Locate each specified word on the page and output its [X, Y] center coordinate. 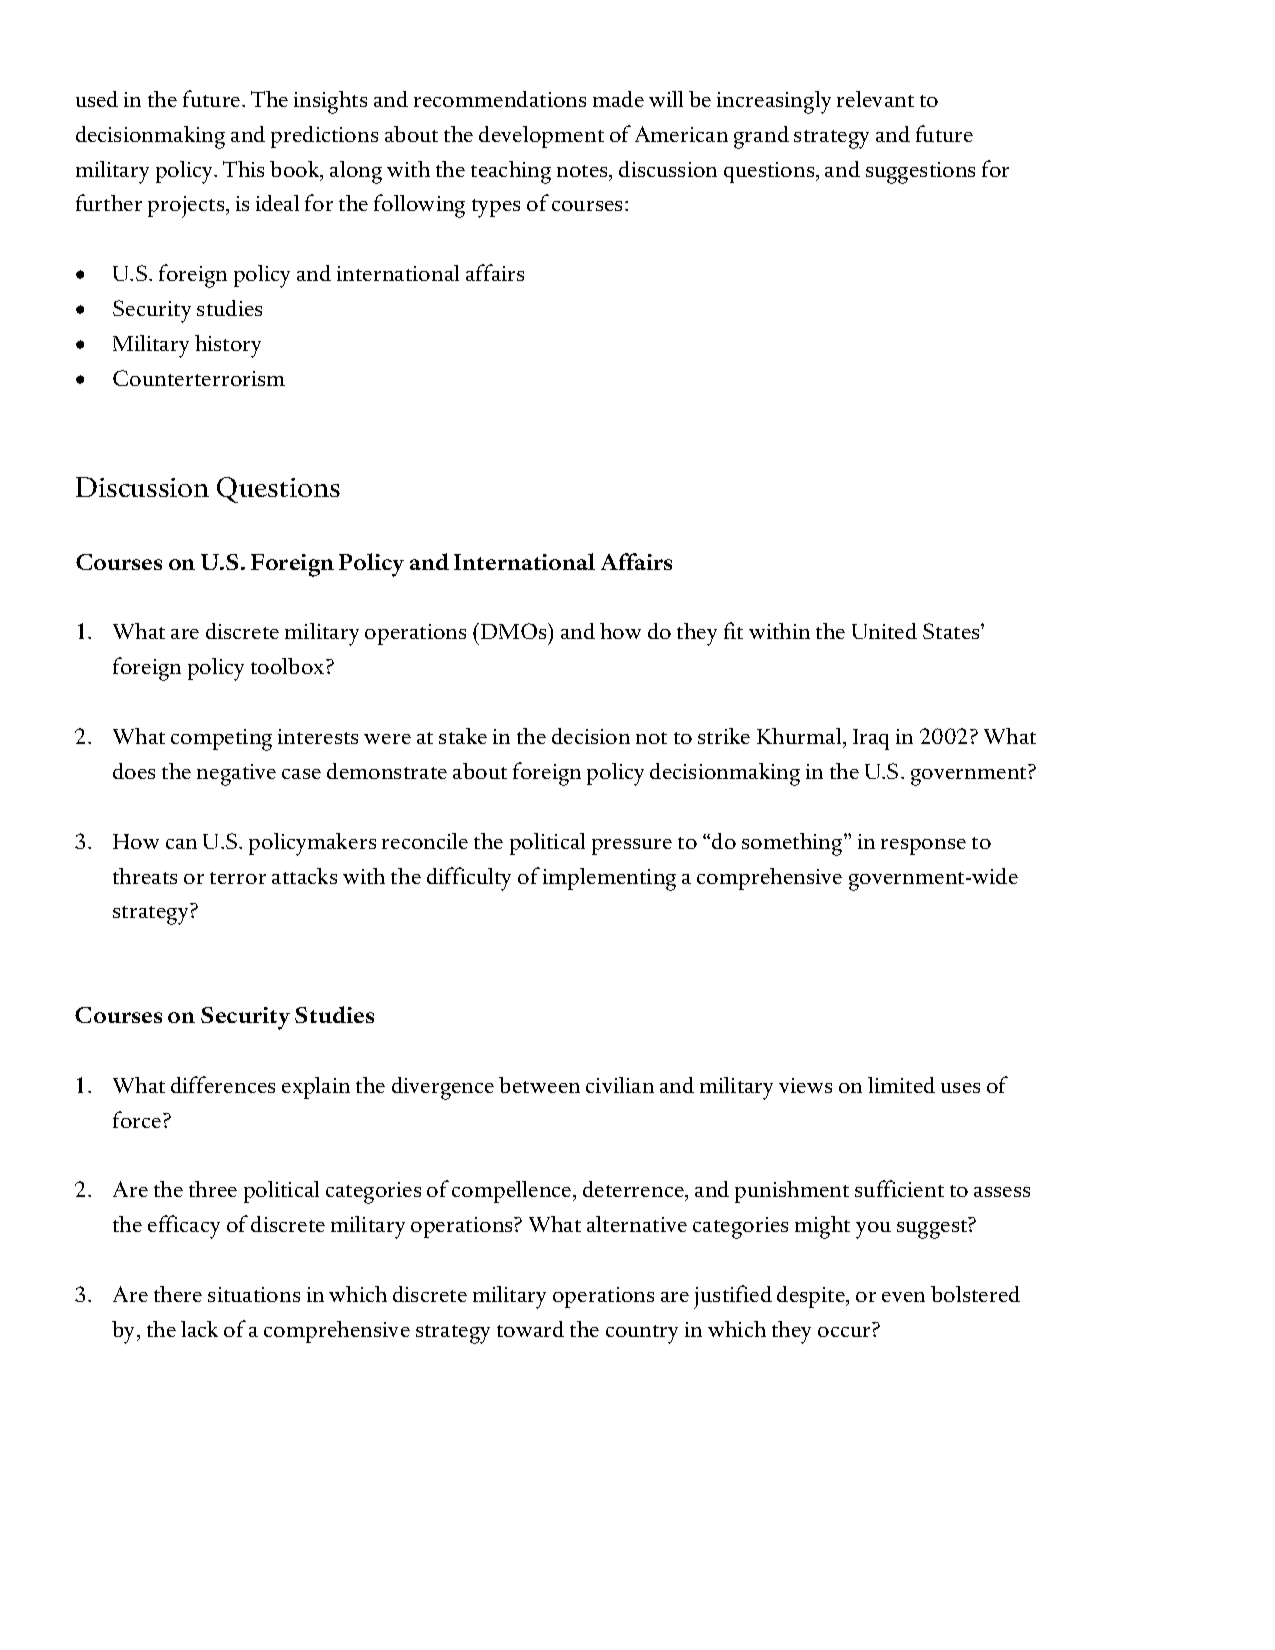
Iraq [871, 739]
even [903, 1297]
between [539, 1085]
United [884, 631]
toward [530, 1329]
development [541, 137]
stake [463, 736]
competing [221, 740]
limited [901, 1085]
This [243, 169]
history [228, 346]
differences [223, 1084]
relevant [875, 99]
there [178, 1294]
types [496, 208]
